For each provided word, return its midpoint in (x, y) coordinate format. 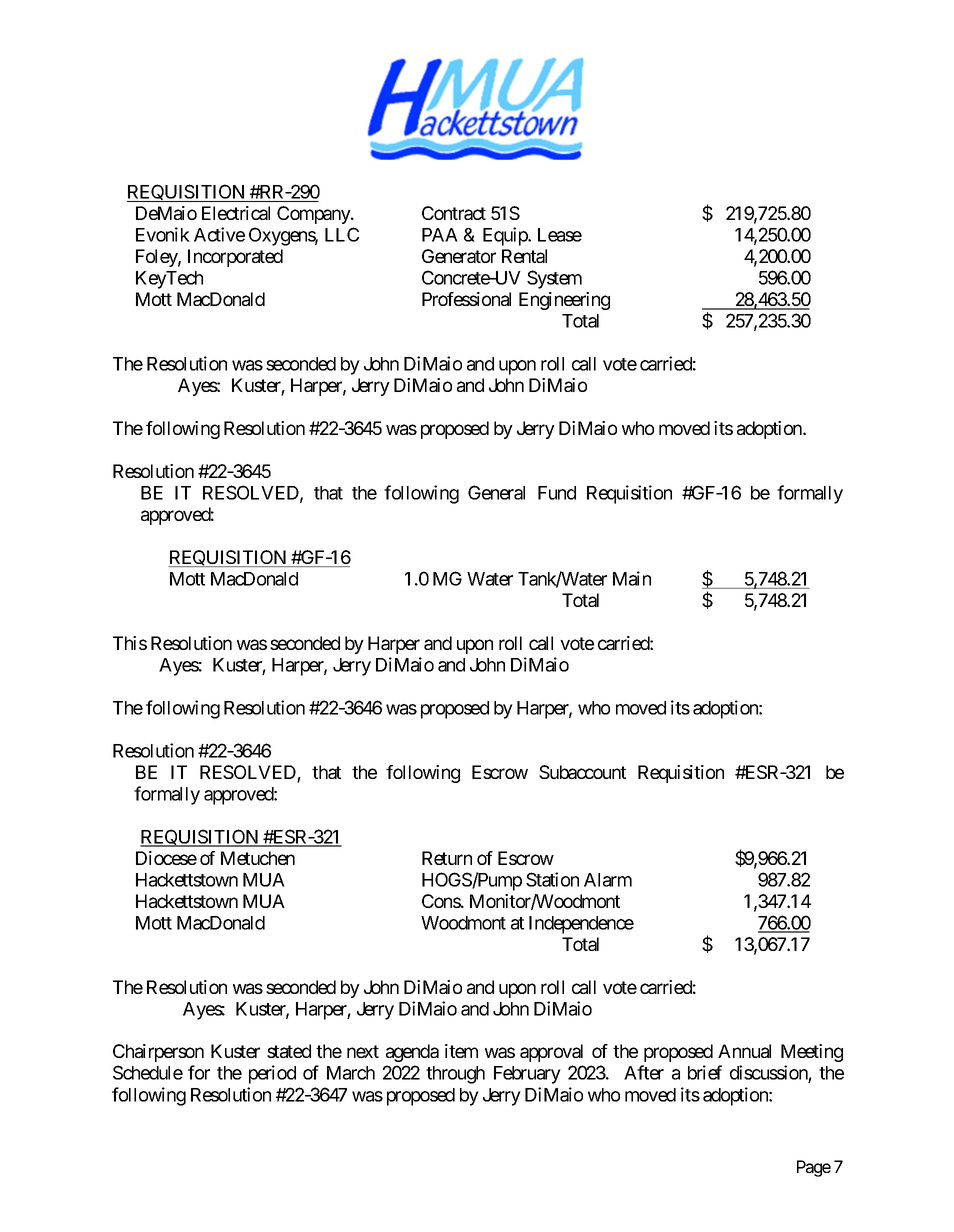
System (554, 279)
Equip (506, 236)
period (272, 1074)
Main (632, 578)
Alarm (608, 880)
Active (219, 234)
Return (447, 858)
